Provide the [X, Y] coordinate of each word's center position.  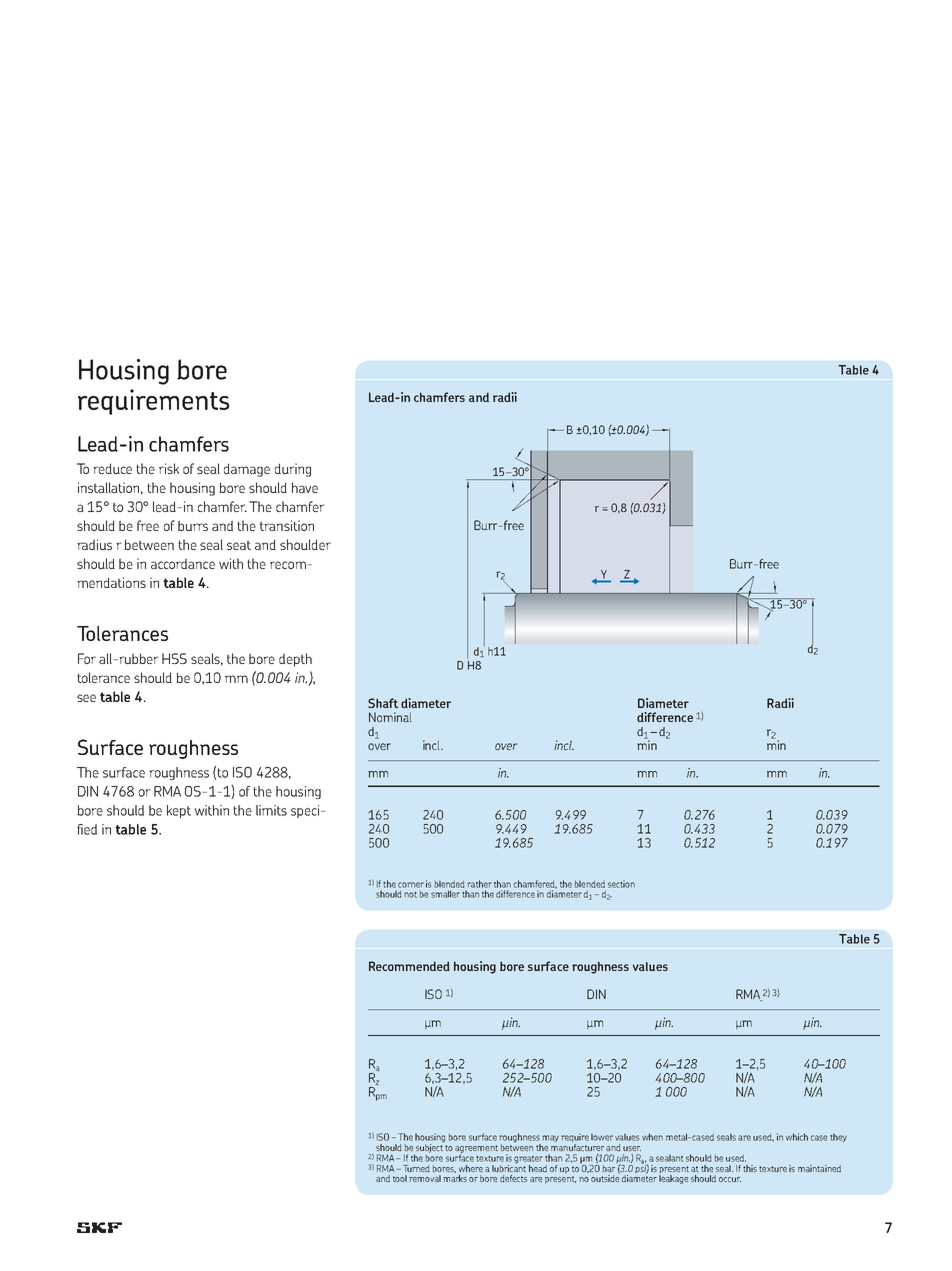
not [410, 895]
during [293, 470]
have [305, 487]
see [86, 698]
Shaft [383, 703]
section [621, 884]
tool [400, 1178]
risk [169, 468]
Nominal [390, 717]
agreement [476, 1150]
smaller [445, 894]
